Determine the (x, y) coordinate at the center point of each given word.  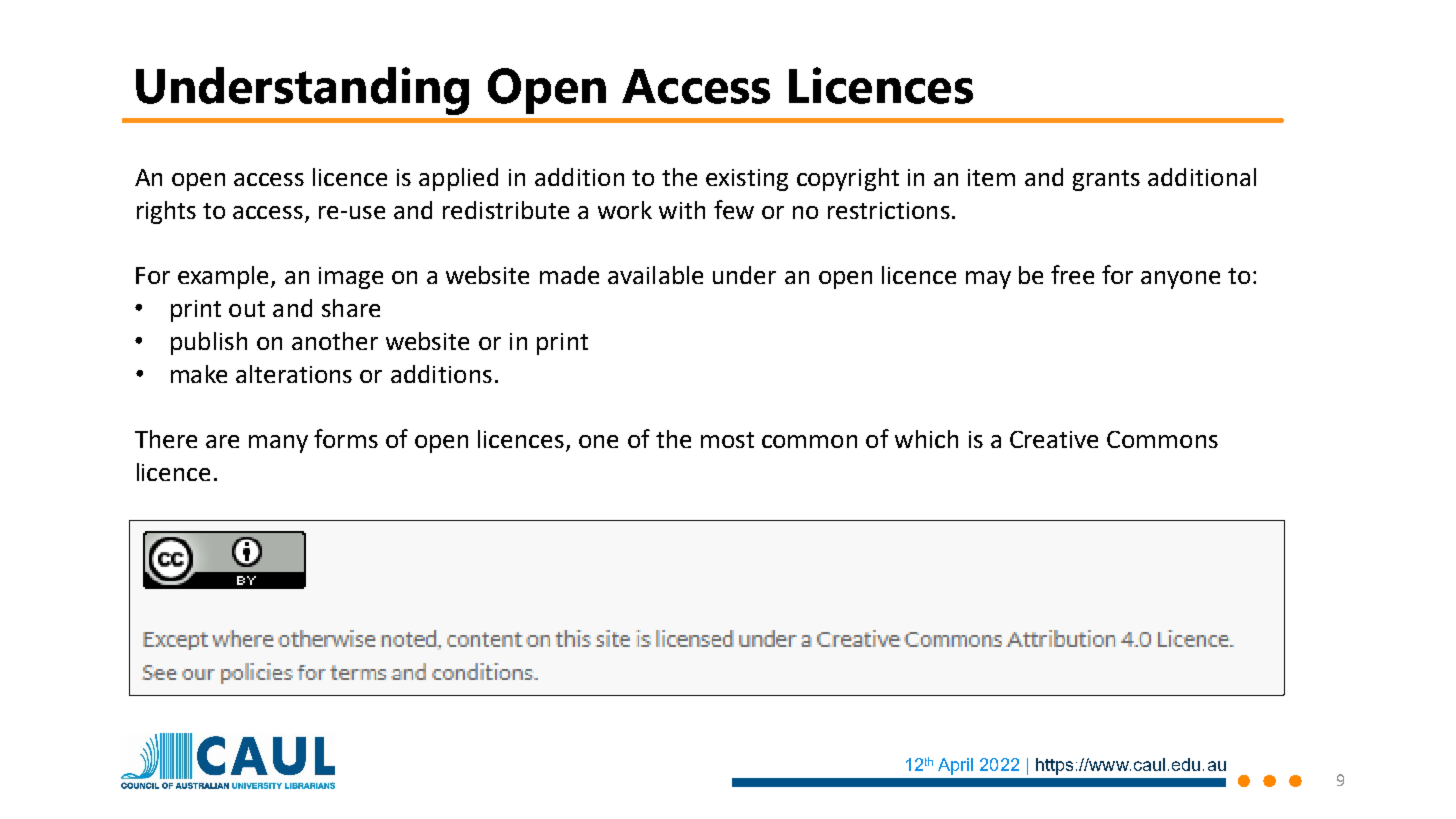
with (682, 210)
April (955, 766)
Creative (1054, 439)
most (727, 440)
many (278, 444)
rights (166, 212)
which (926, 439)
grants (1106, 180)
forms (346, 438)
